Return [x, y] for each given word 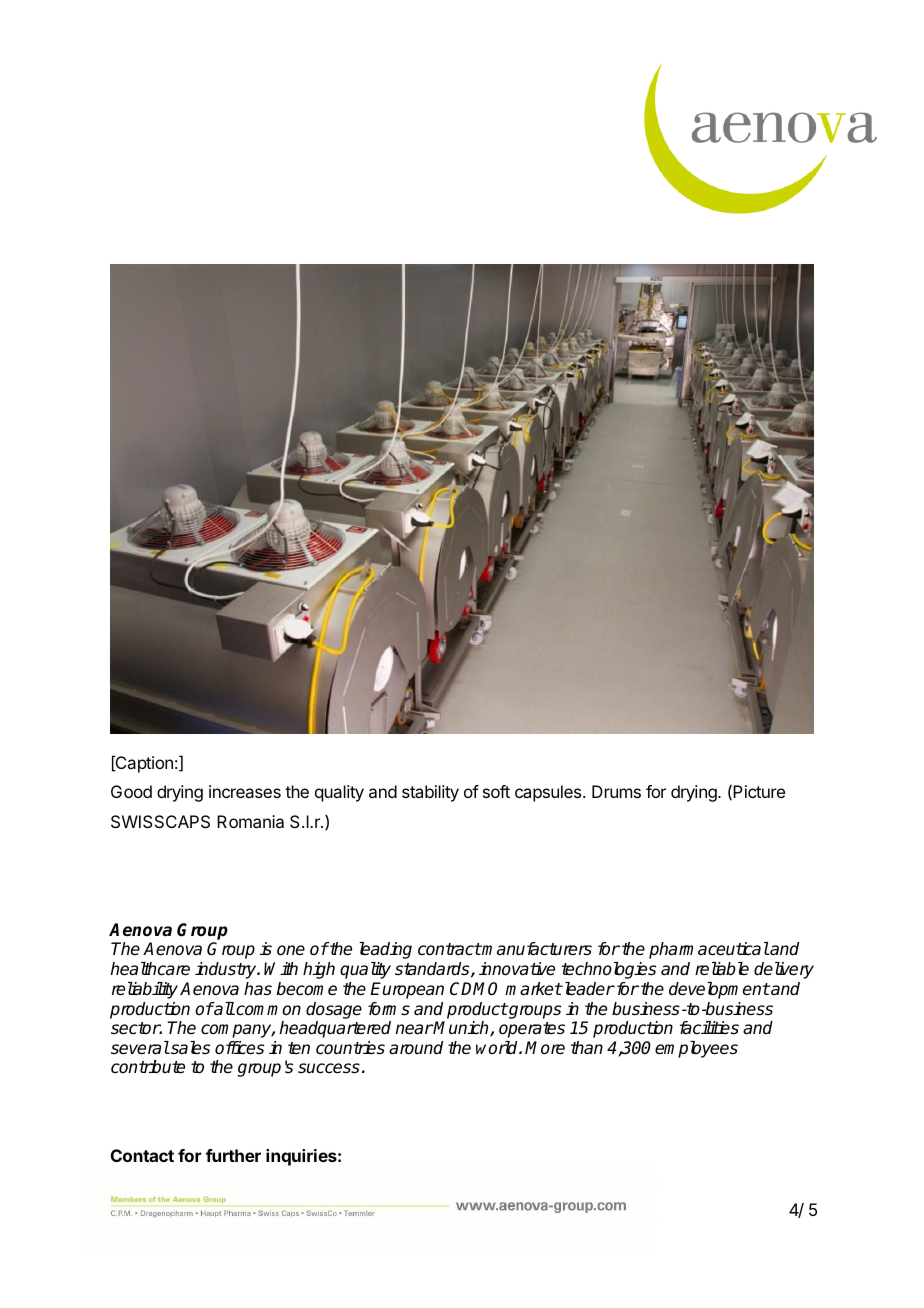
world [498, 1048]
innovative [517, 969]
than [587, 1048]
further [233, 1155]
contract [450, 949]
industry [227, 970]
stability [430, 793]
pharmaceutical [709, 950]
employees [696, 1049]
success [329, 1068]
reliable [722, 969]
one [291, 950]
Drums [616, 791]
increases [245, 791]
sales [189, 1048]
